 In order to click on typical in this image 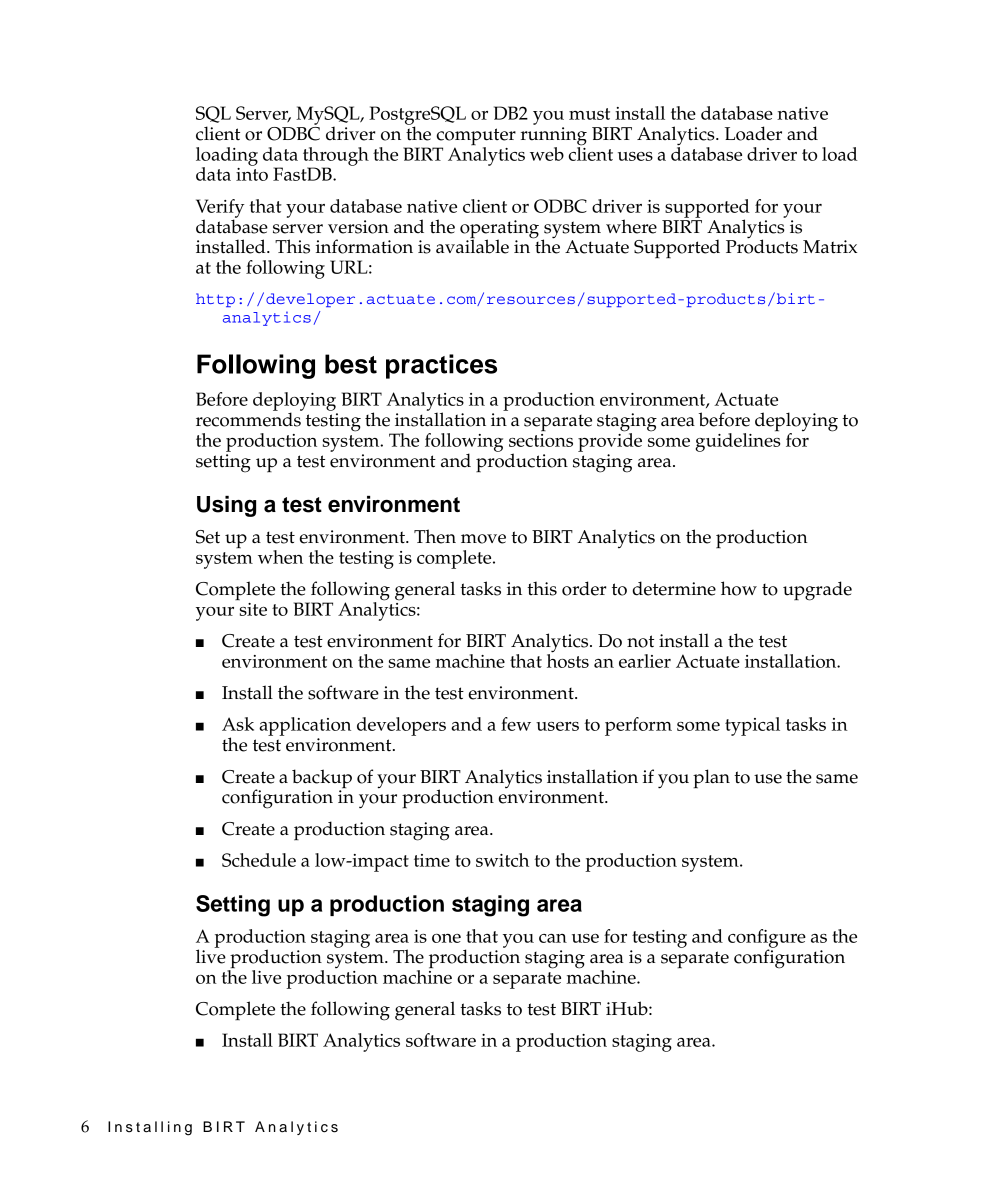, I will do `click(752, 726)`.
